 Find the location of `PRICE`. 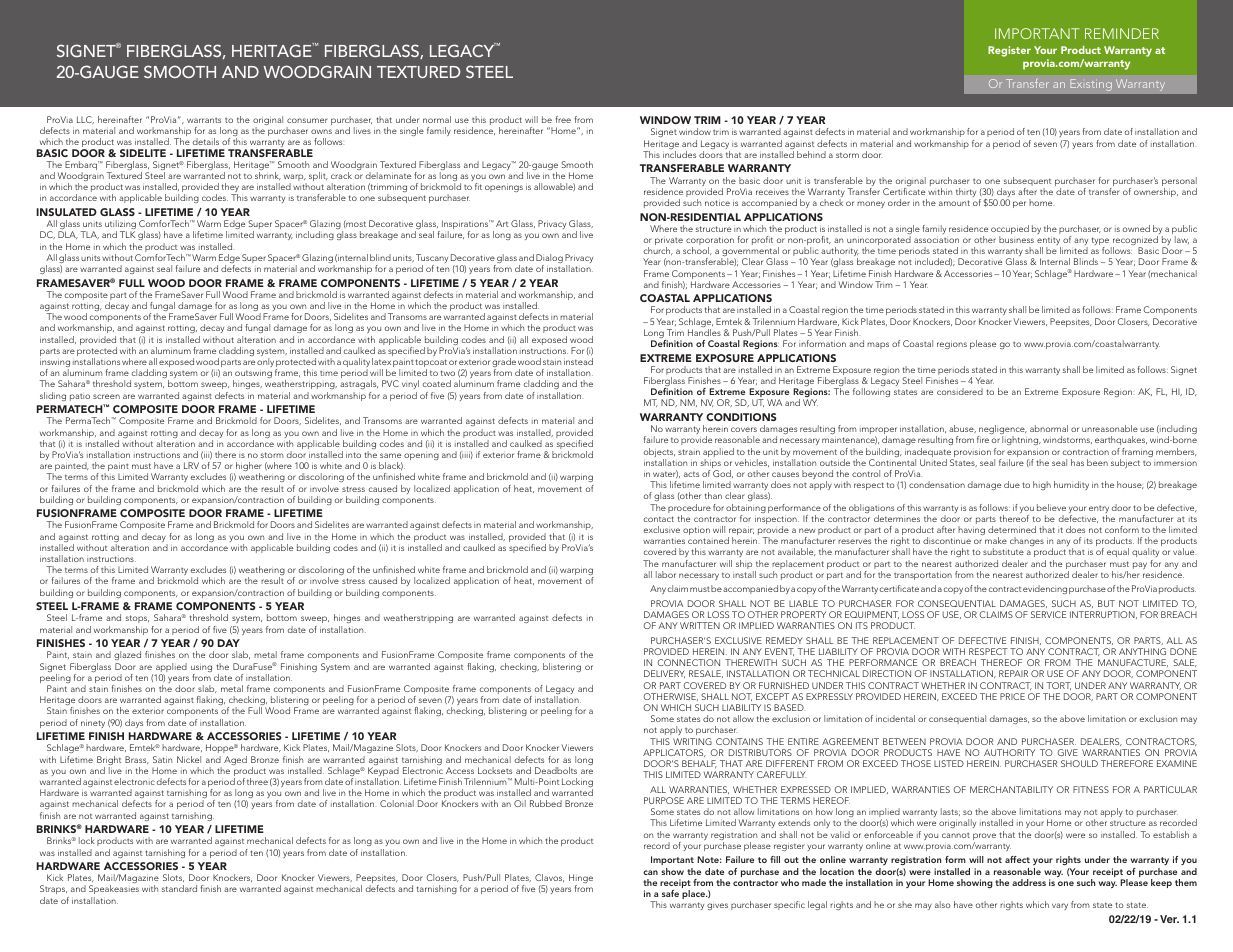

PRICE is located at coordinates (1012, 696).
